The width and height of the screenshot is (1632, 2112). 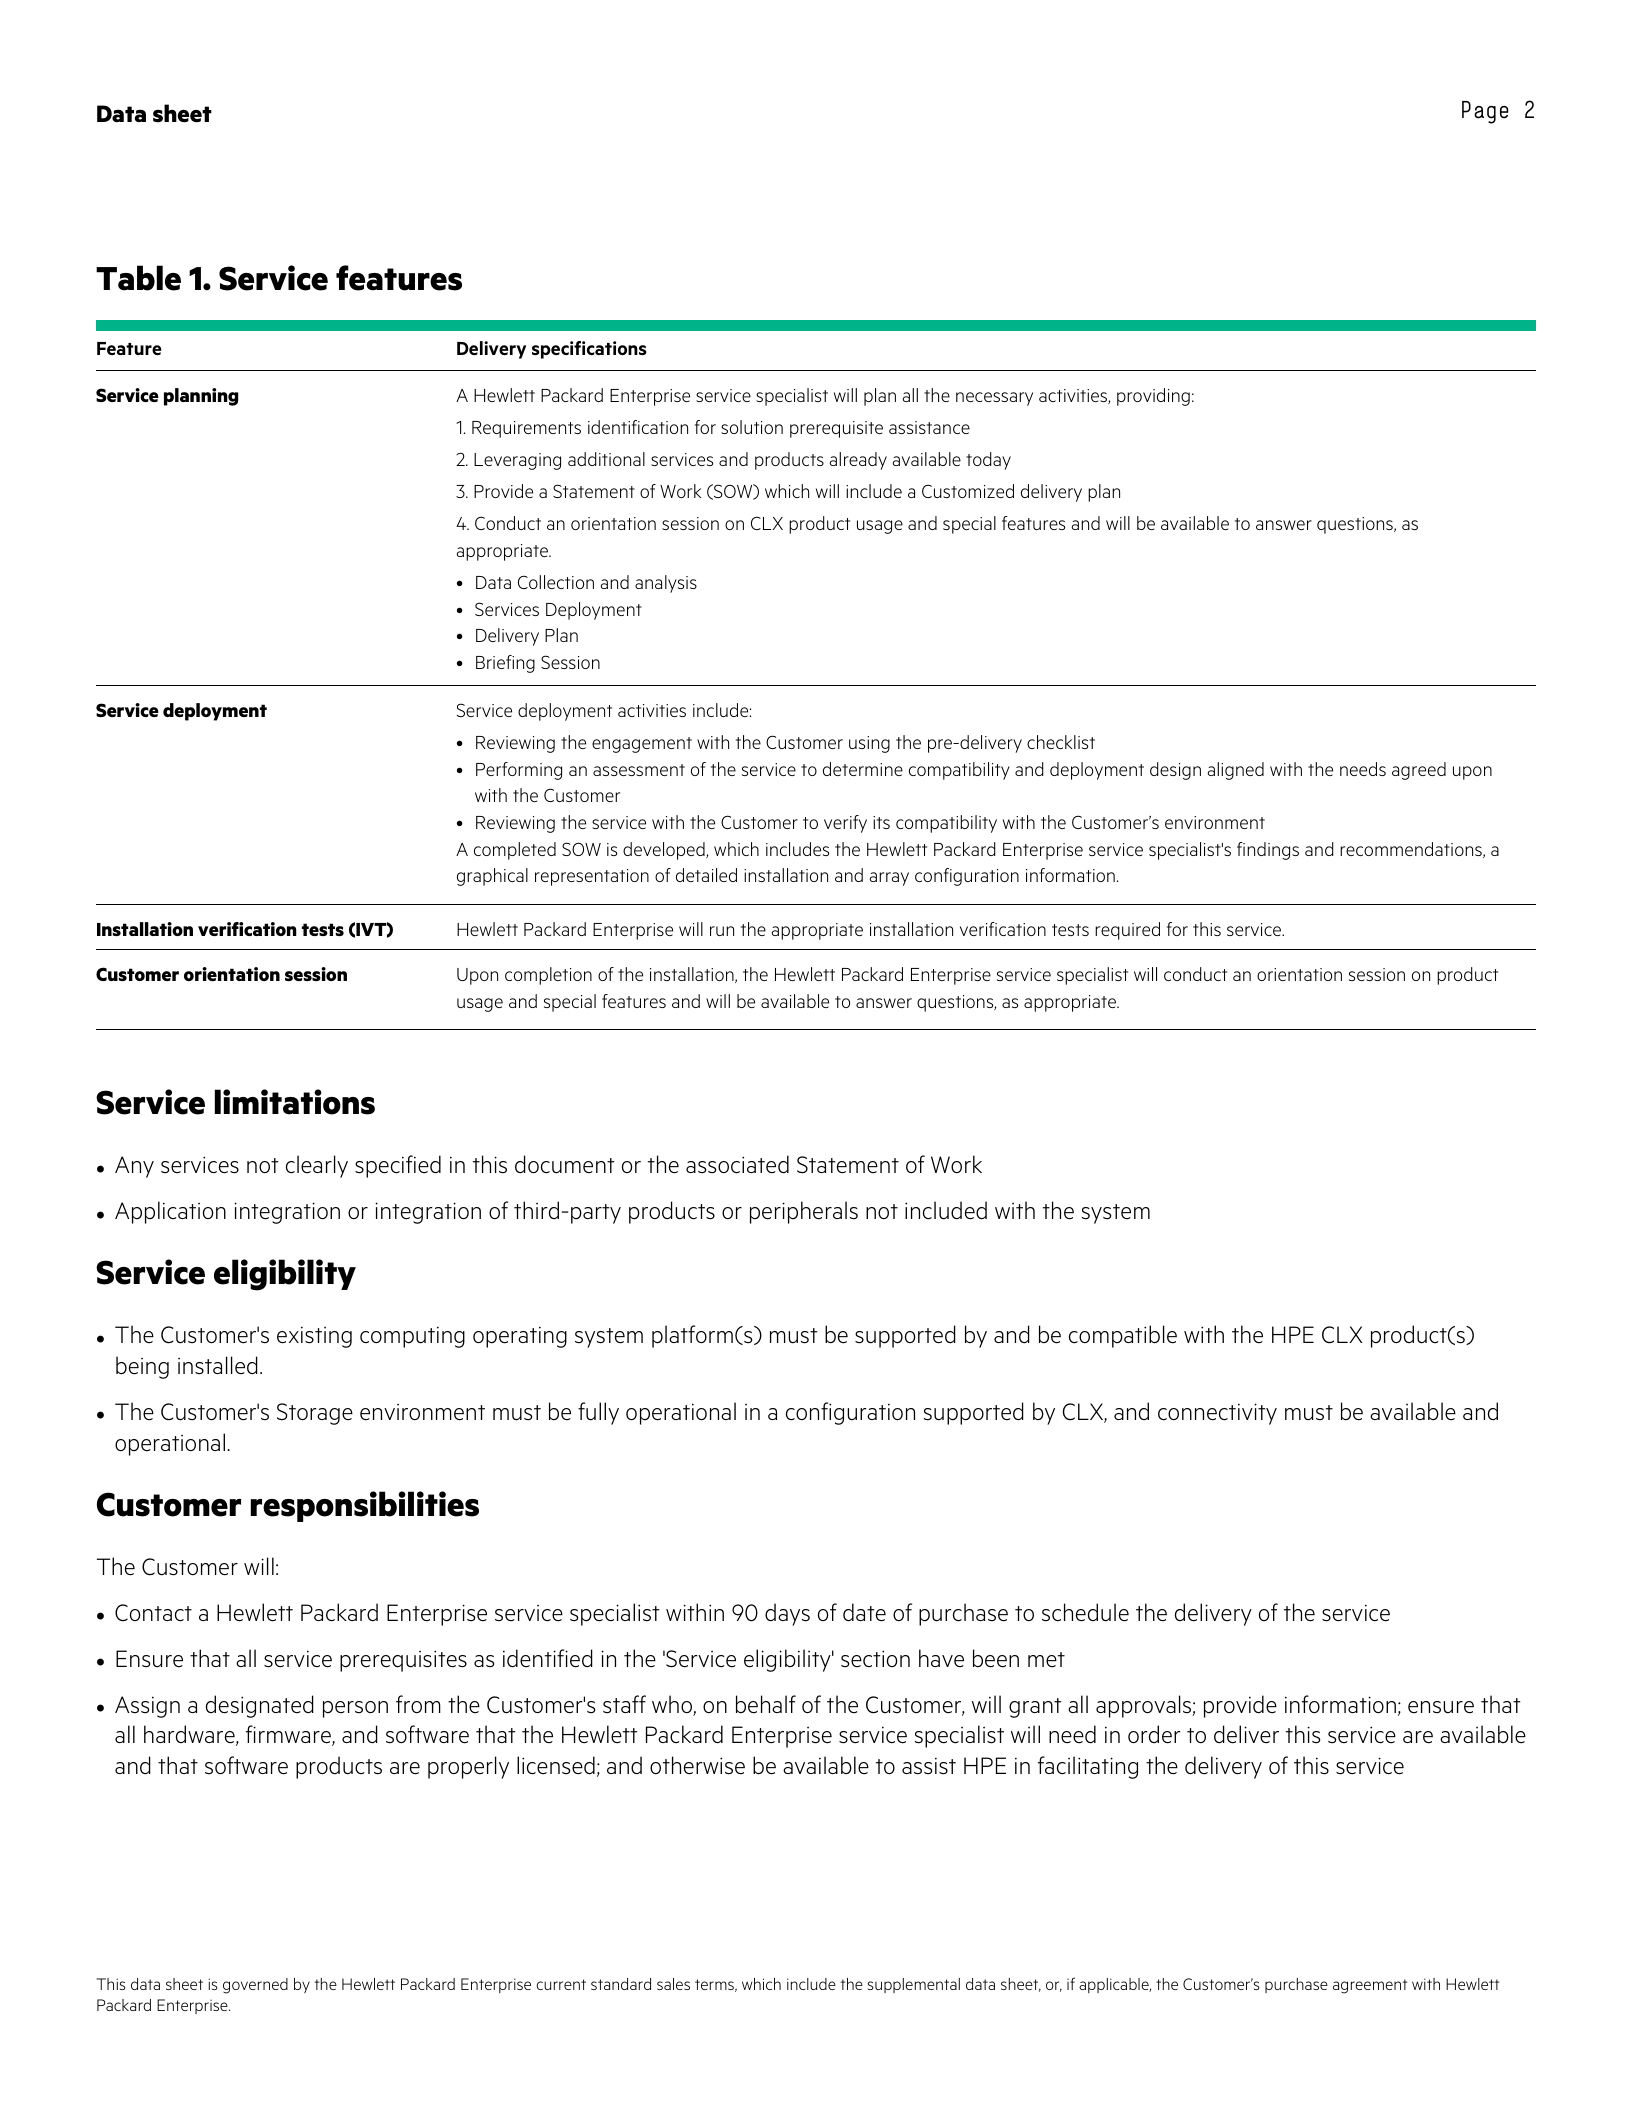 I want to click on governed, so click(x=255, y=1986).
